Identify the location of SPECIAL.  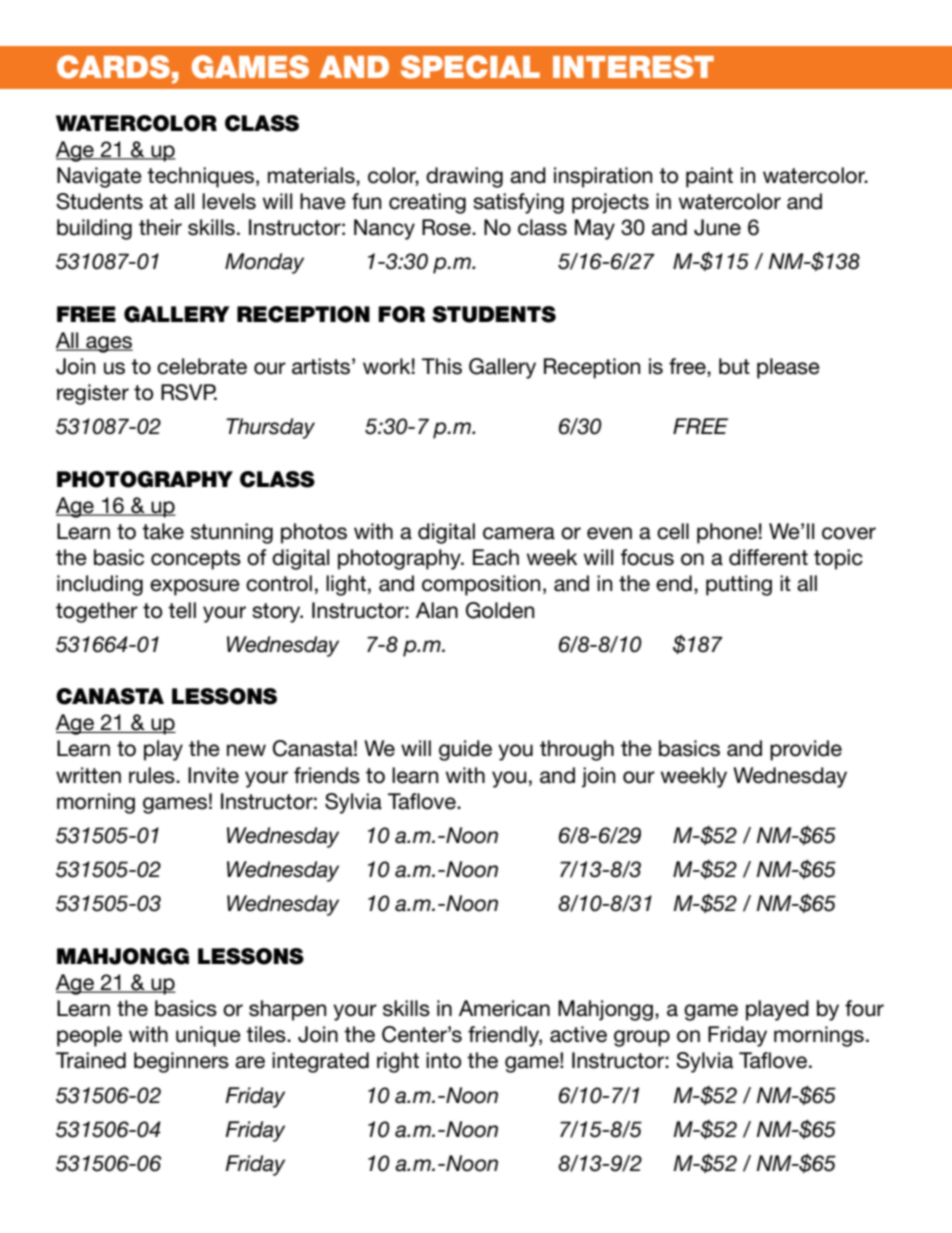
(470, 67).
